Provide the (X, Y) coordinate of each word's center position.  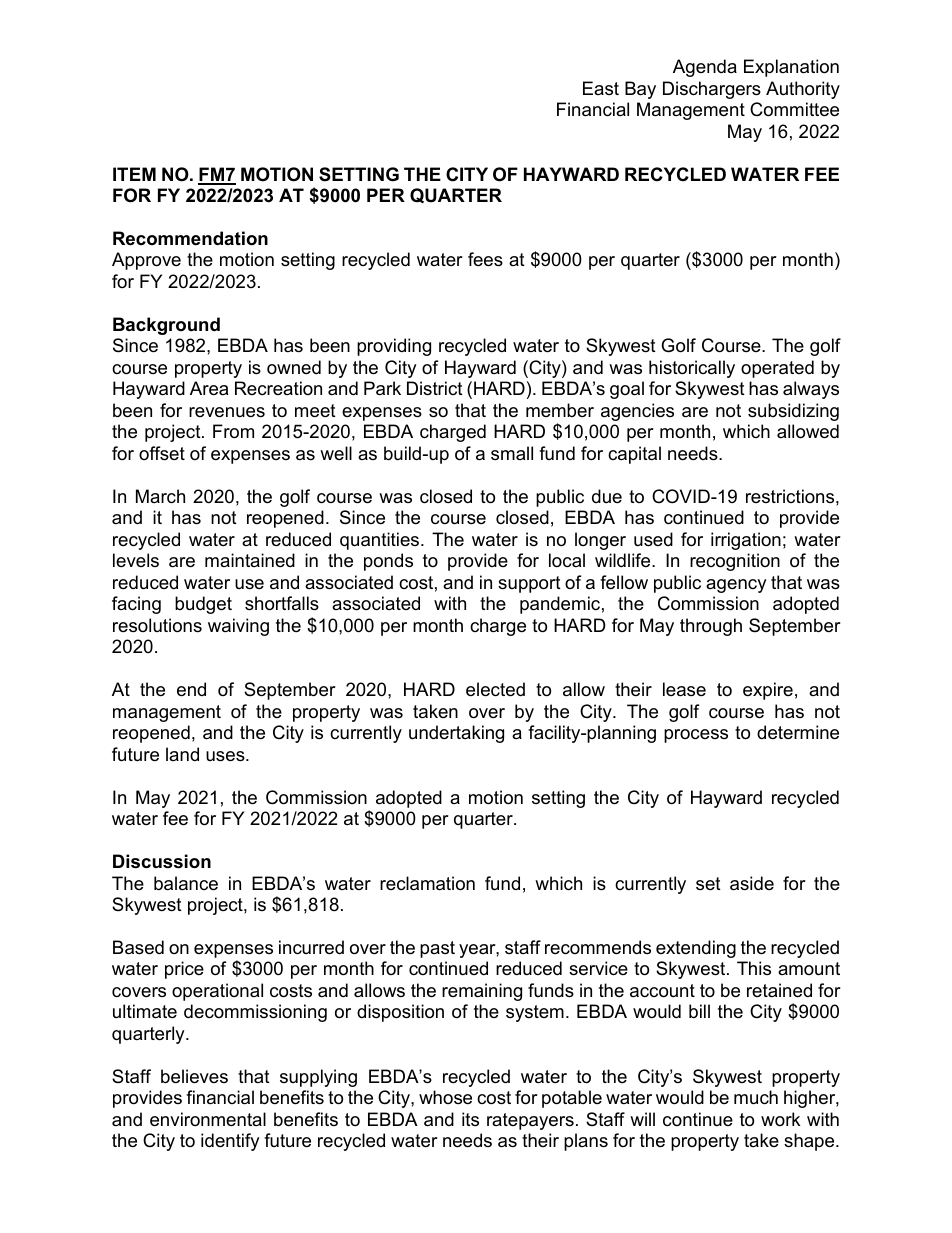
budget (203, 605)
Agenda (705, 68)
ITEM (134, 174)
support (529, 584)
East (601, 88)
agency (736, 586)
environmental (208, 1119)
